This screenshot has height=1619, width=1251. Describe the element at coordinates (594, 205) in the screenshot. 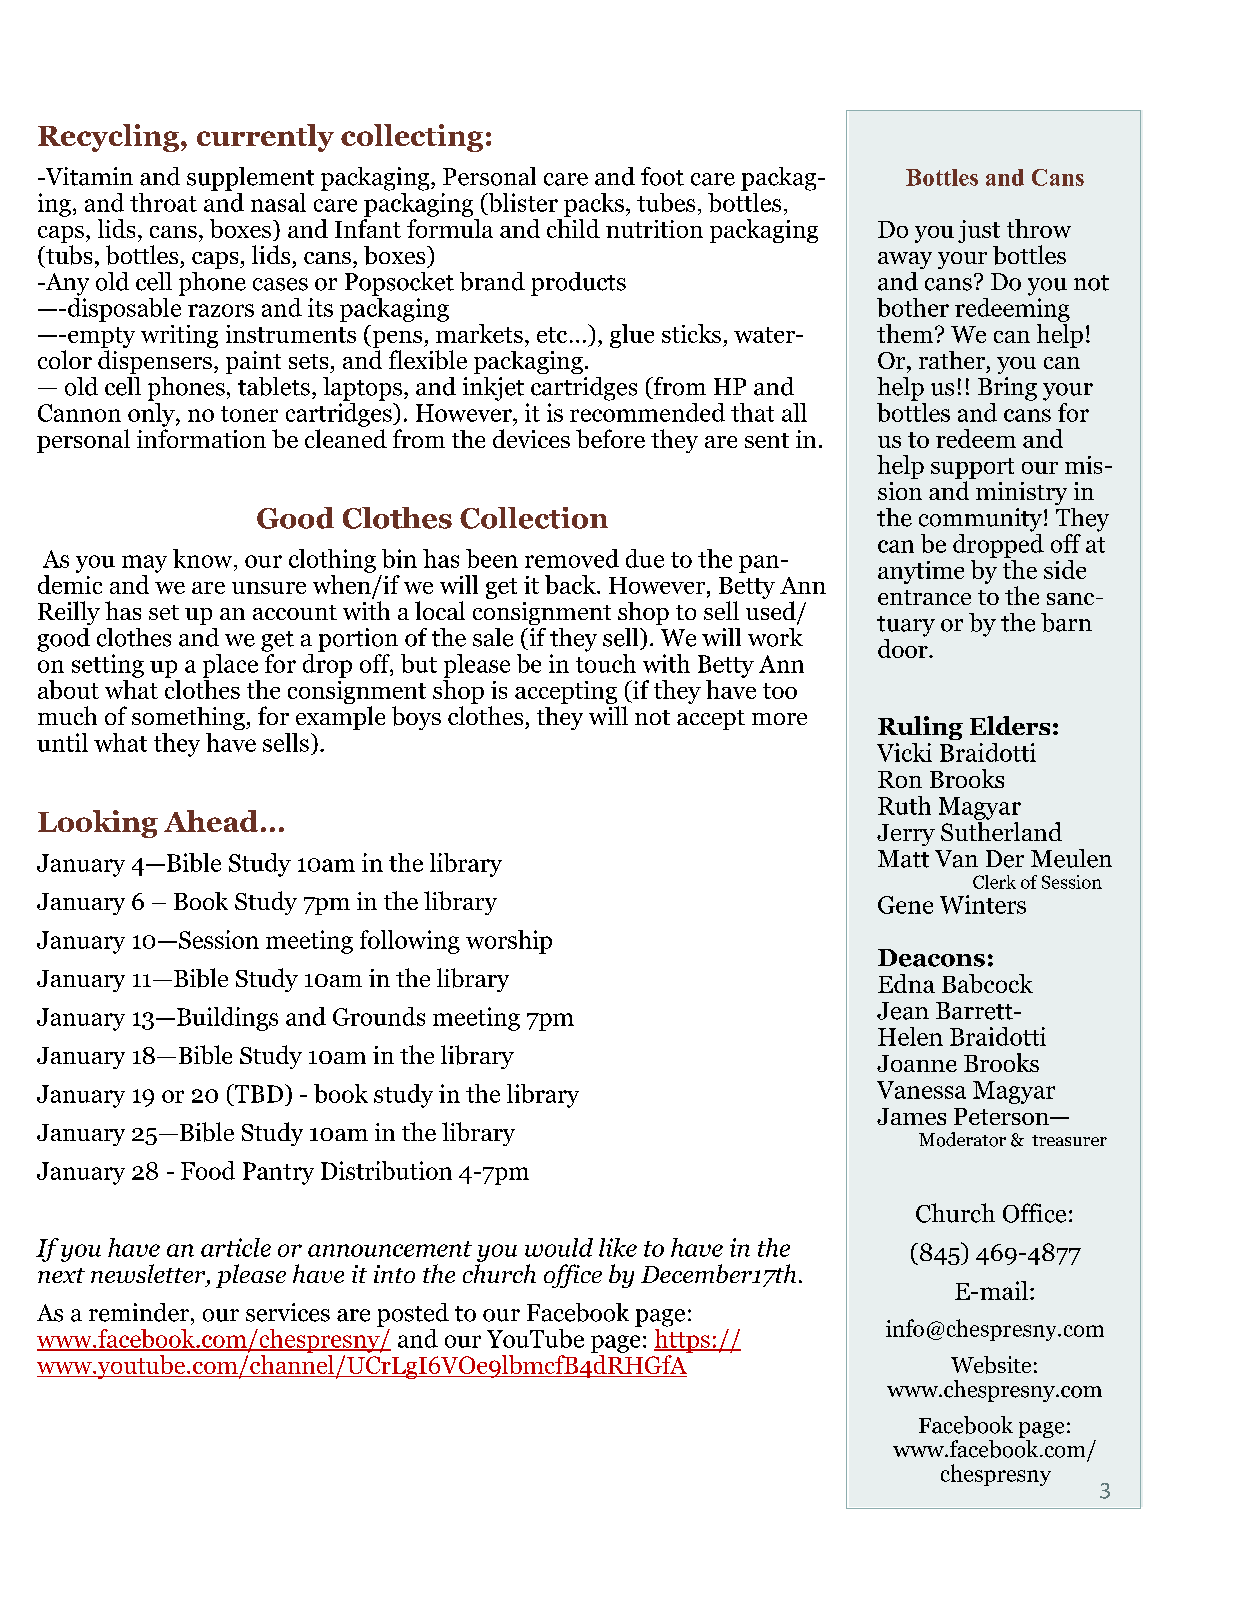

I see `packs` at that location.
